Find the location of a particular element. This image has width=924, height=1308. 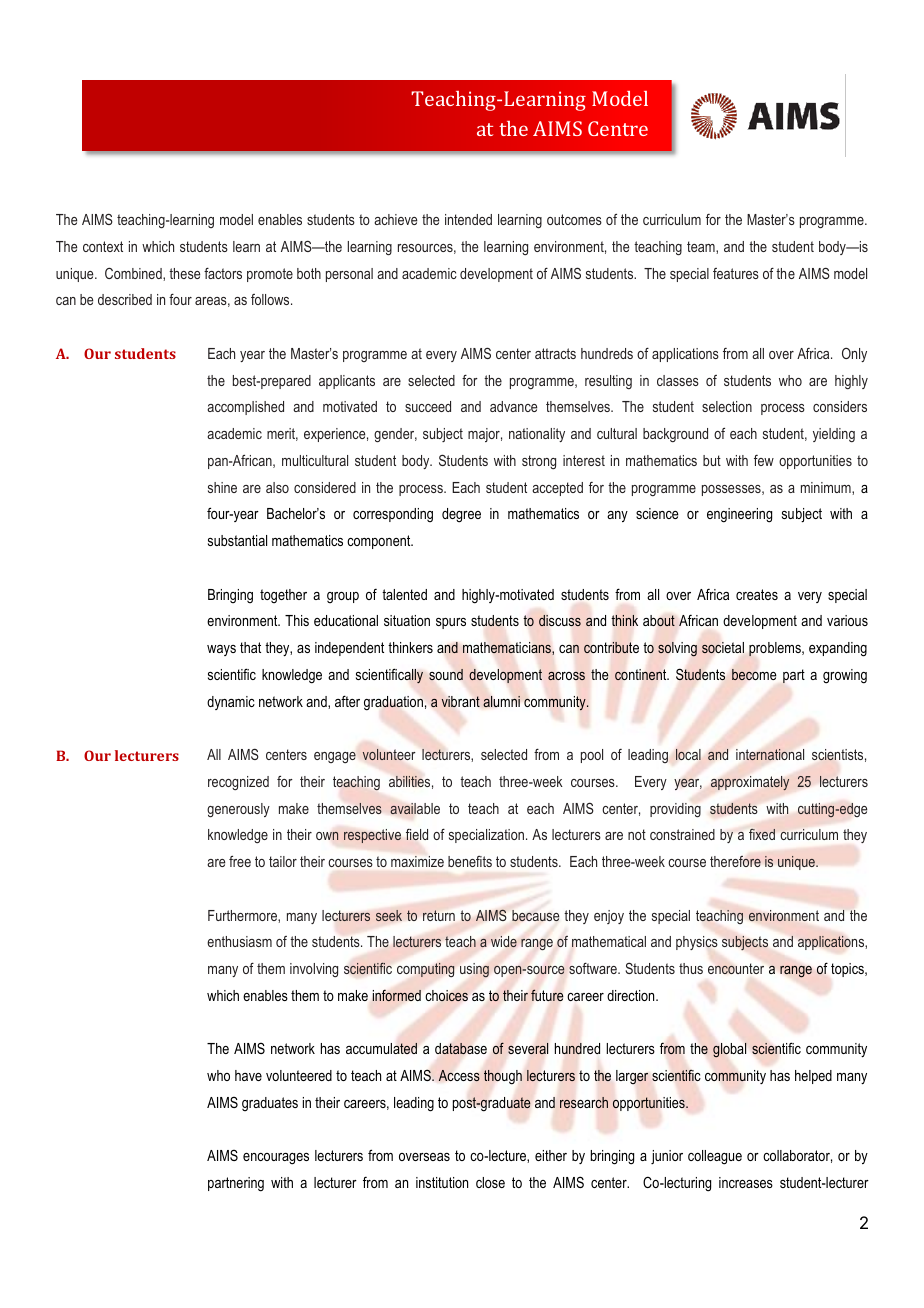

context is located at coordinates (103, 246).
